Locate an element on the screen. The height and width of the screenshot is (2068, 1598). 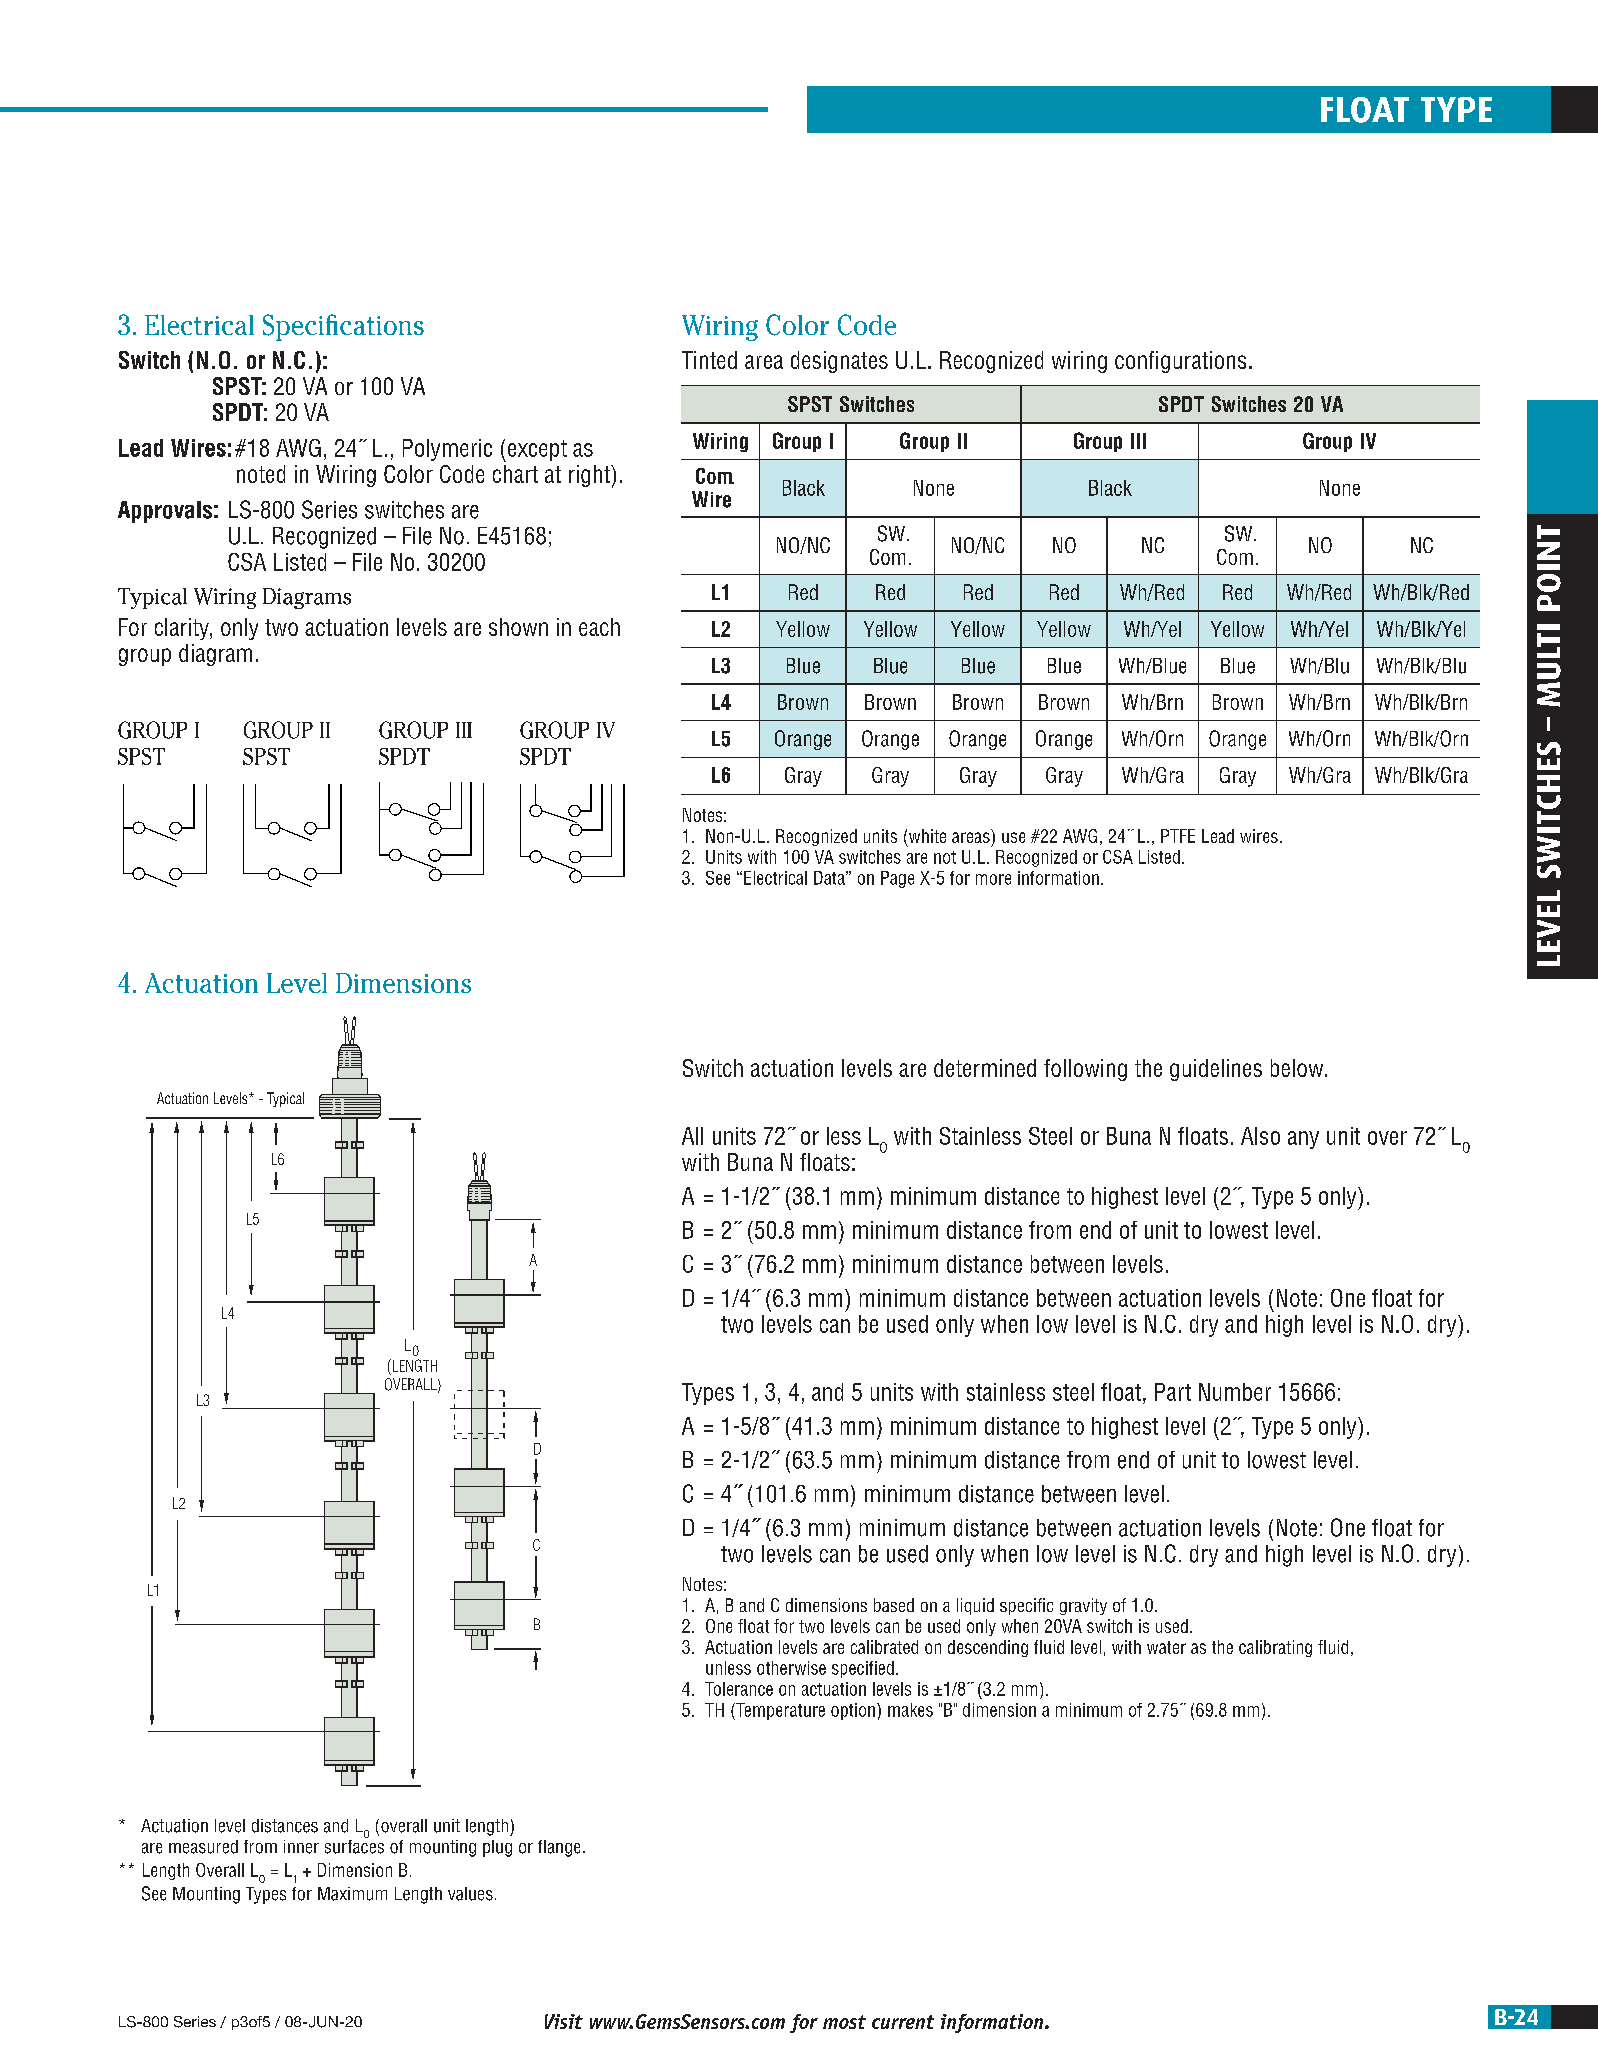
water is located at coordinates (1166, 1647).
